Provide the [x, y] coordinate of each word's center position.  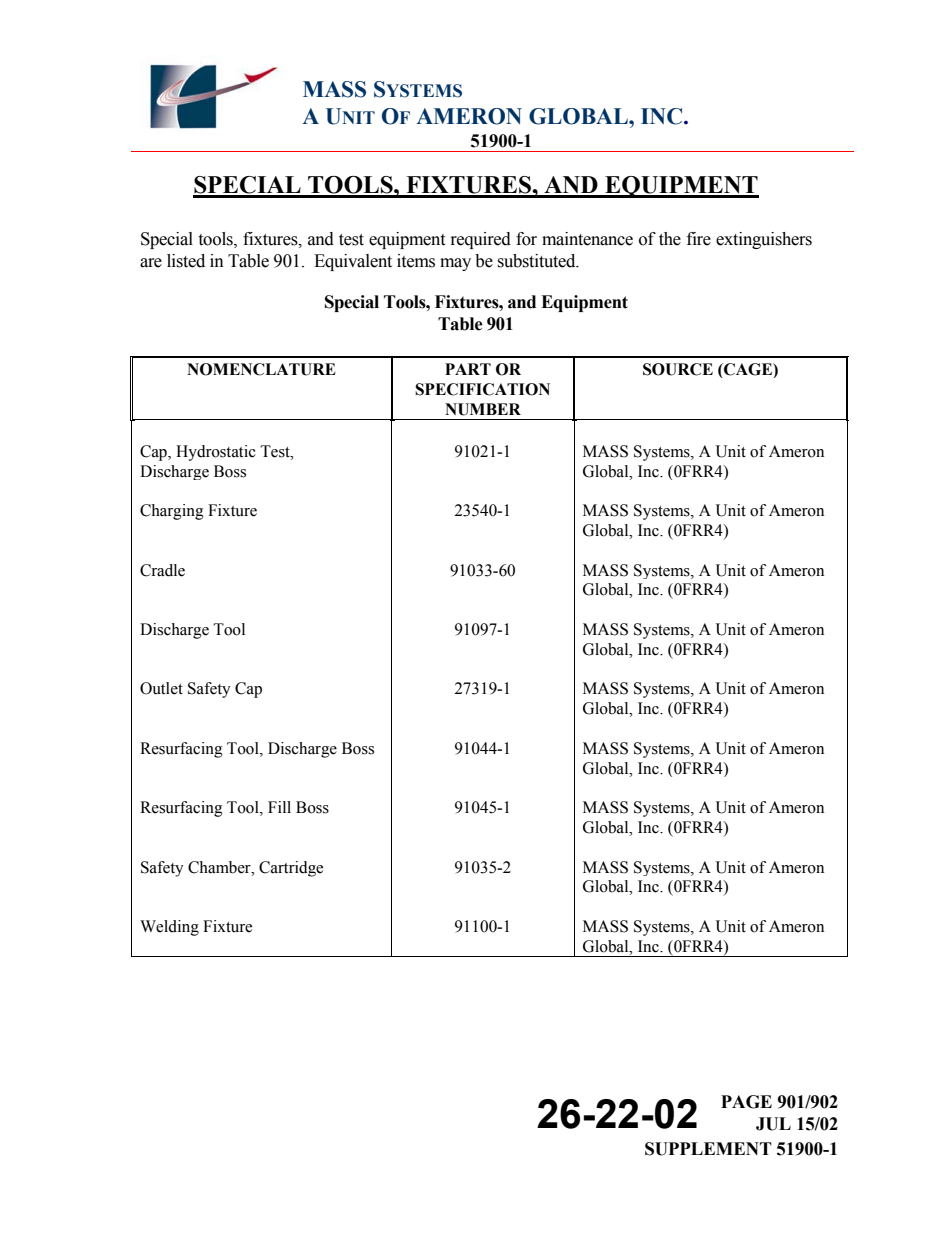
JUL [773, 1124]
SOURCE [678, 369]
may [455, 264]
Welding [169, 928]
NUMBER [483, 409]
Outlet [161, 688]
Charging [172, 512]
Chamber [220, 867]
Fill [279, 807]
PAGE [746, 1102]
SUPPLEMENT [708, 1149]
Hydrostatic [216, 453]
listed [186, 261]
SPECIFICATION [482, 389]
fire [699, 239]
